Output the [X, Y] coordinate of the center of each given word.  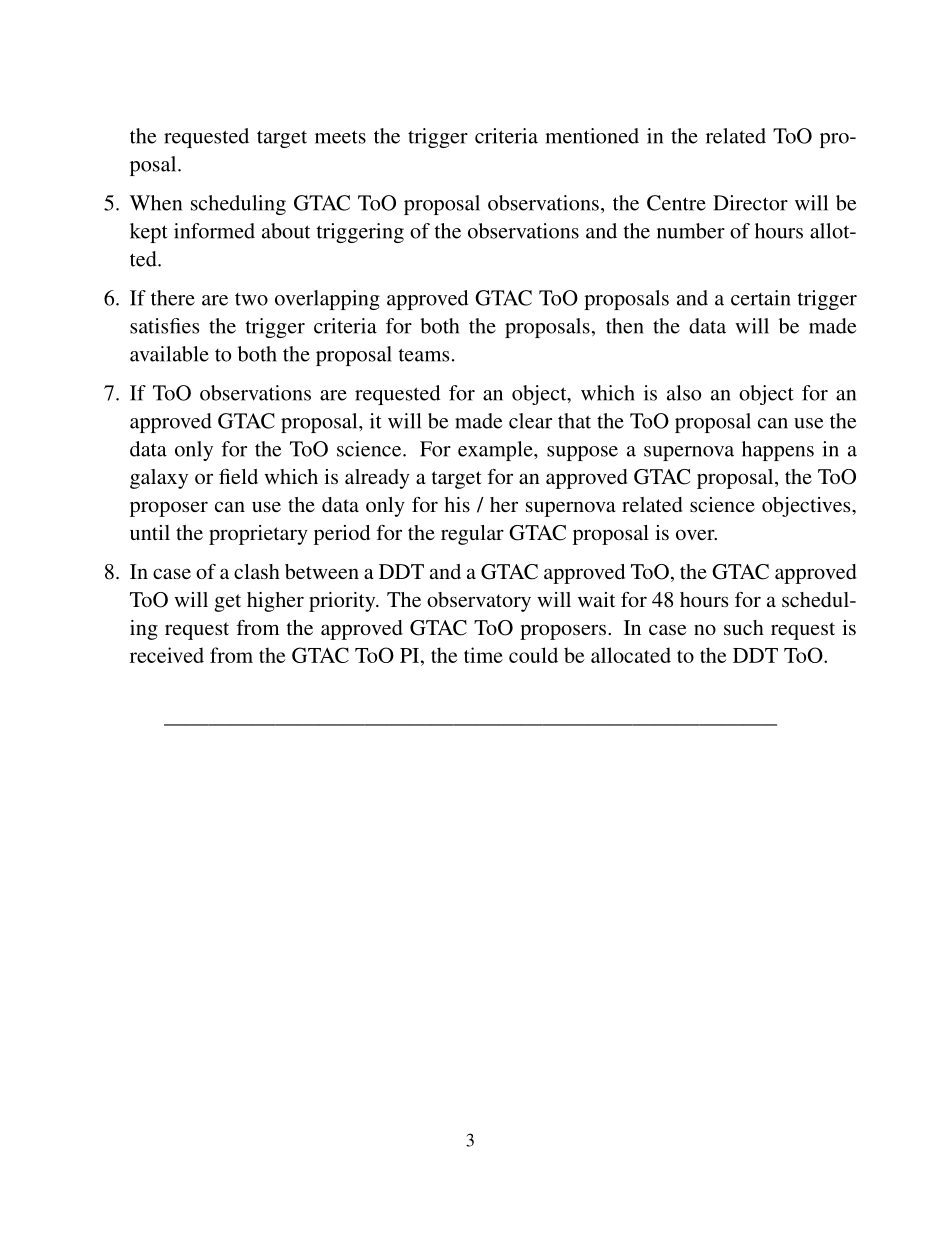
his [457, 504]
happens [778, 451]
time [483, 655]
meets [340, 137]
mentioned [592, 136]
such [744, 627]
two [251, 299]
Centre [676, 203]
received [167, 655]
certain [761, 298]
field [238, 476]
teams [424, 355]
